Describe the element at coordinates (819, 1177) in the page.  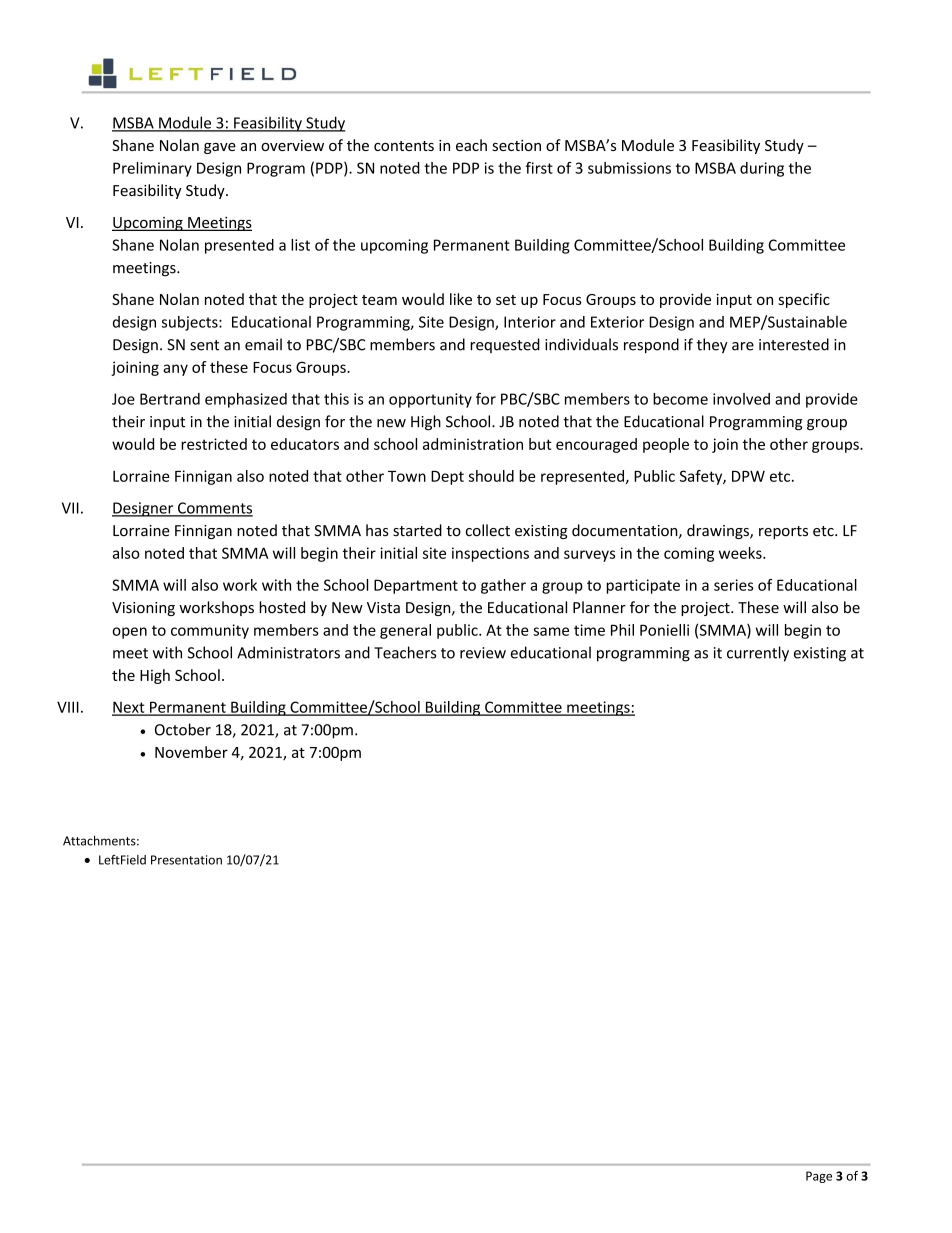
I see `Page` at that location.
